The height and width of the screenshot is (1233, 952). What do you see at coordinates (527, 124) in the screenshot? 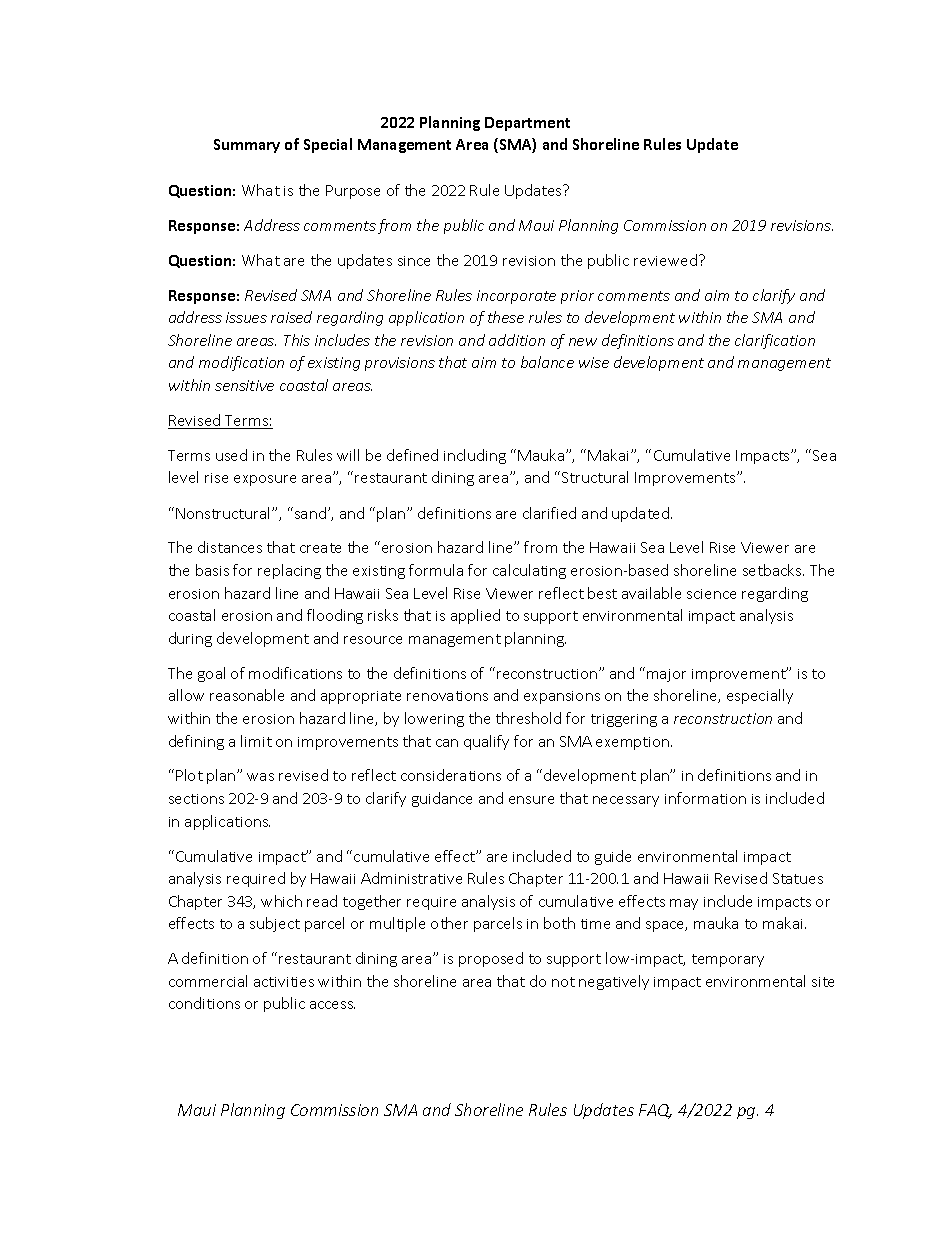
I see `Department` at bounding box center [527, 124].
